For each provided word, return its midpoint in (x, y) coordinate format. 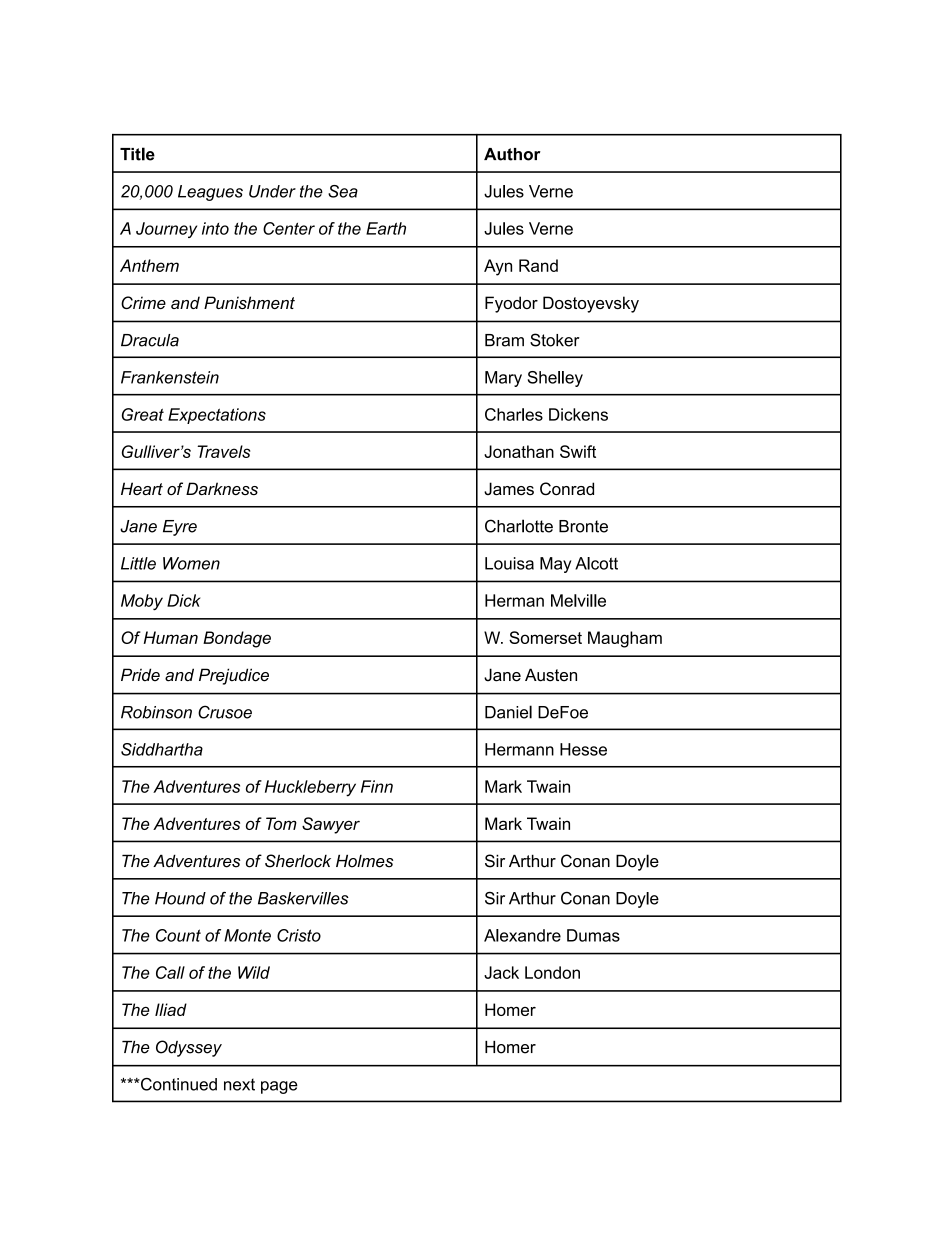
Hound (180, 898)
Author (512, 154)
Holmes (364, 861)
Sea (343, 191)
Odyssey (189, 1048)
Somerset (545, 637)
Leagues (210, 193)
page (279, 1087)
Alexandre (522, 935)
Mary (503, 379)
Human (171, 637)
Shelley (555, 379)
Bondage (237, 639)
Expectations (217, 416)
